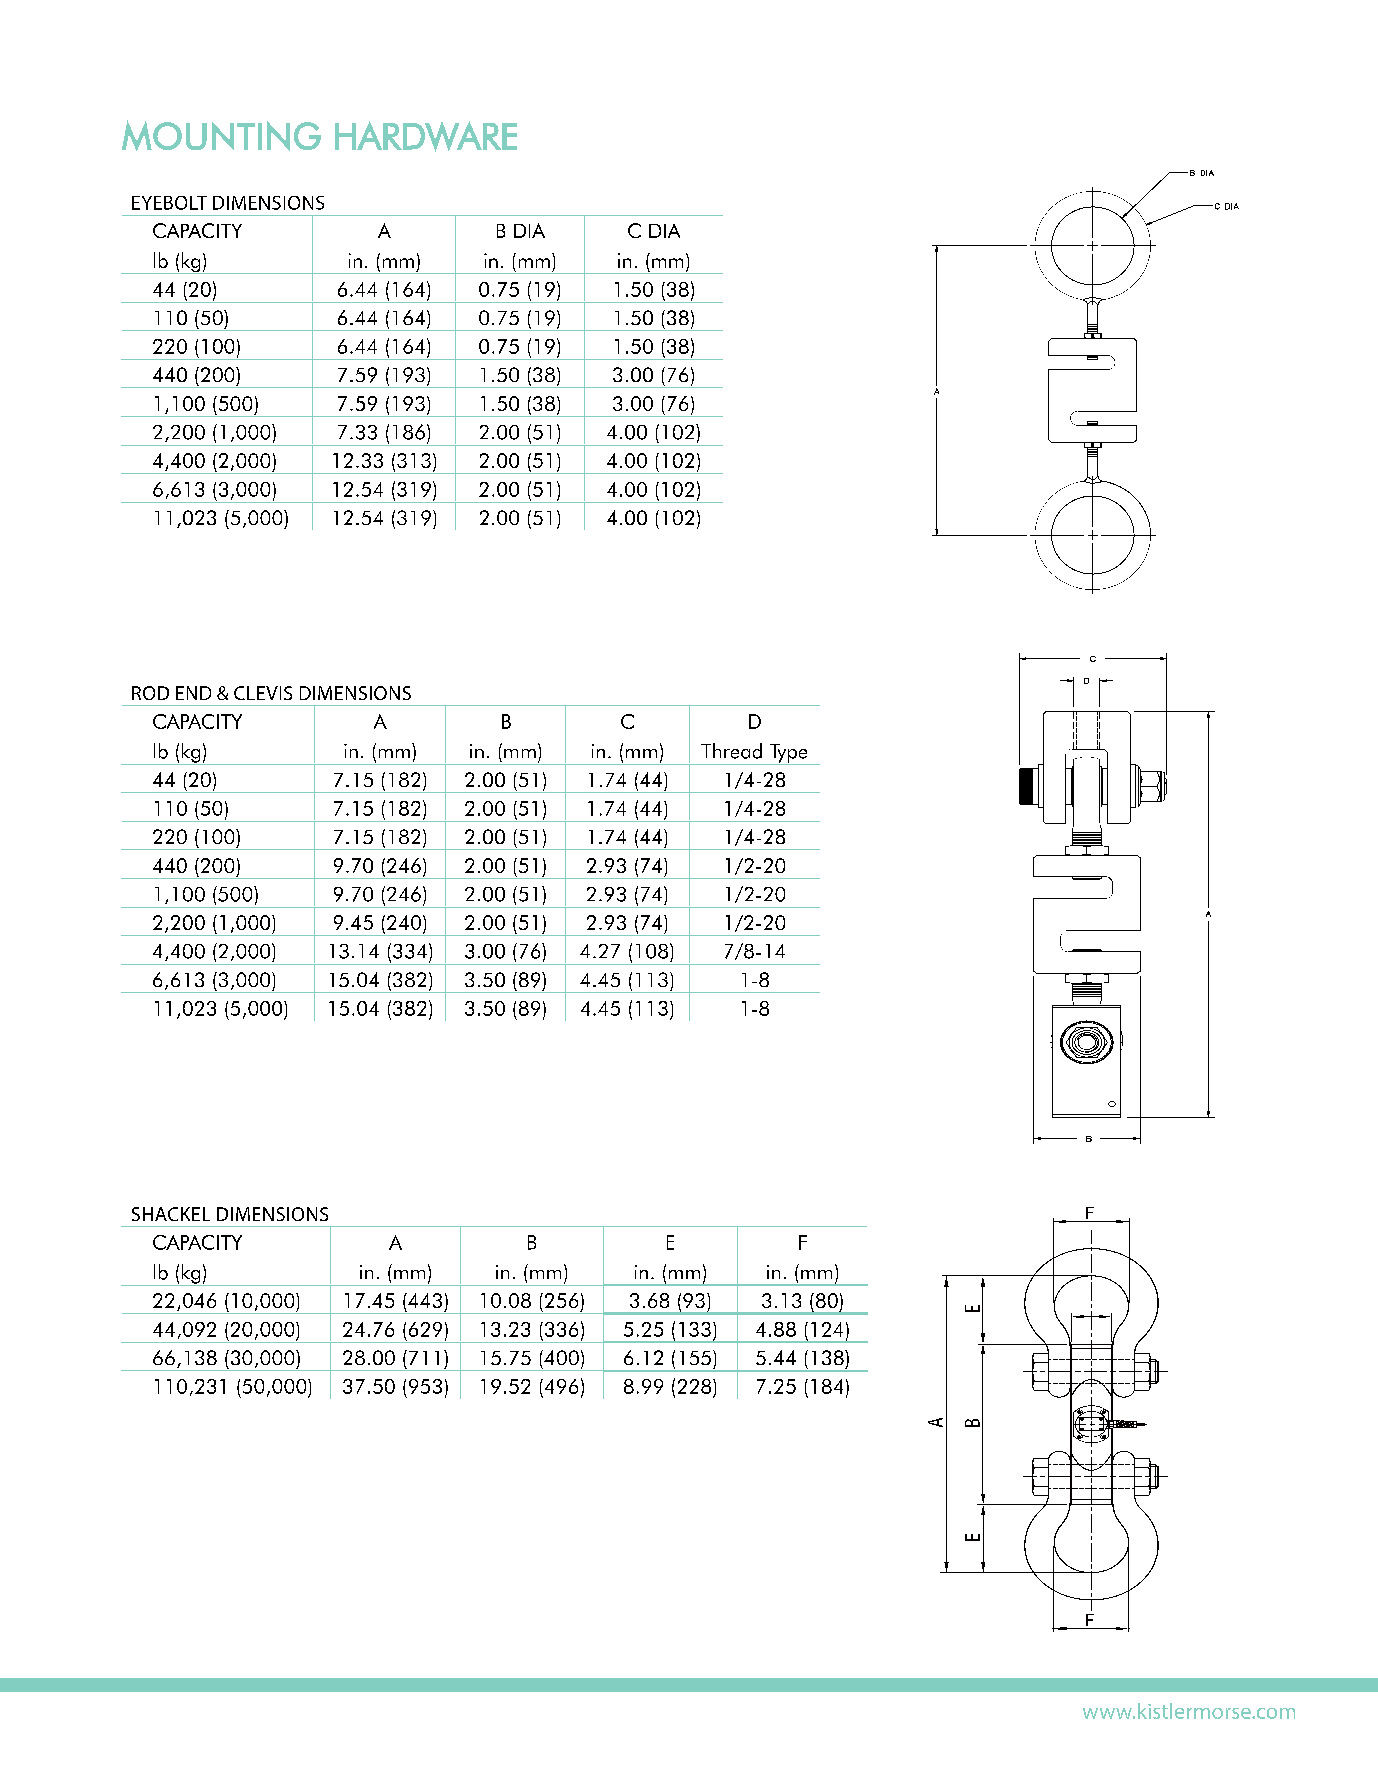  What do you see at coordinates (731, 751) in the image?
I see `Thread` at bounding box center [731, 751].
